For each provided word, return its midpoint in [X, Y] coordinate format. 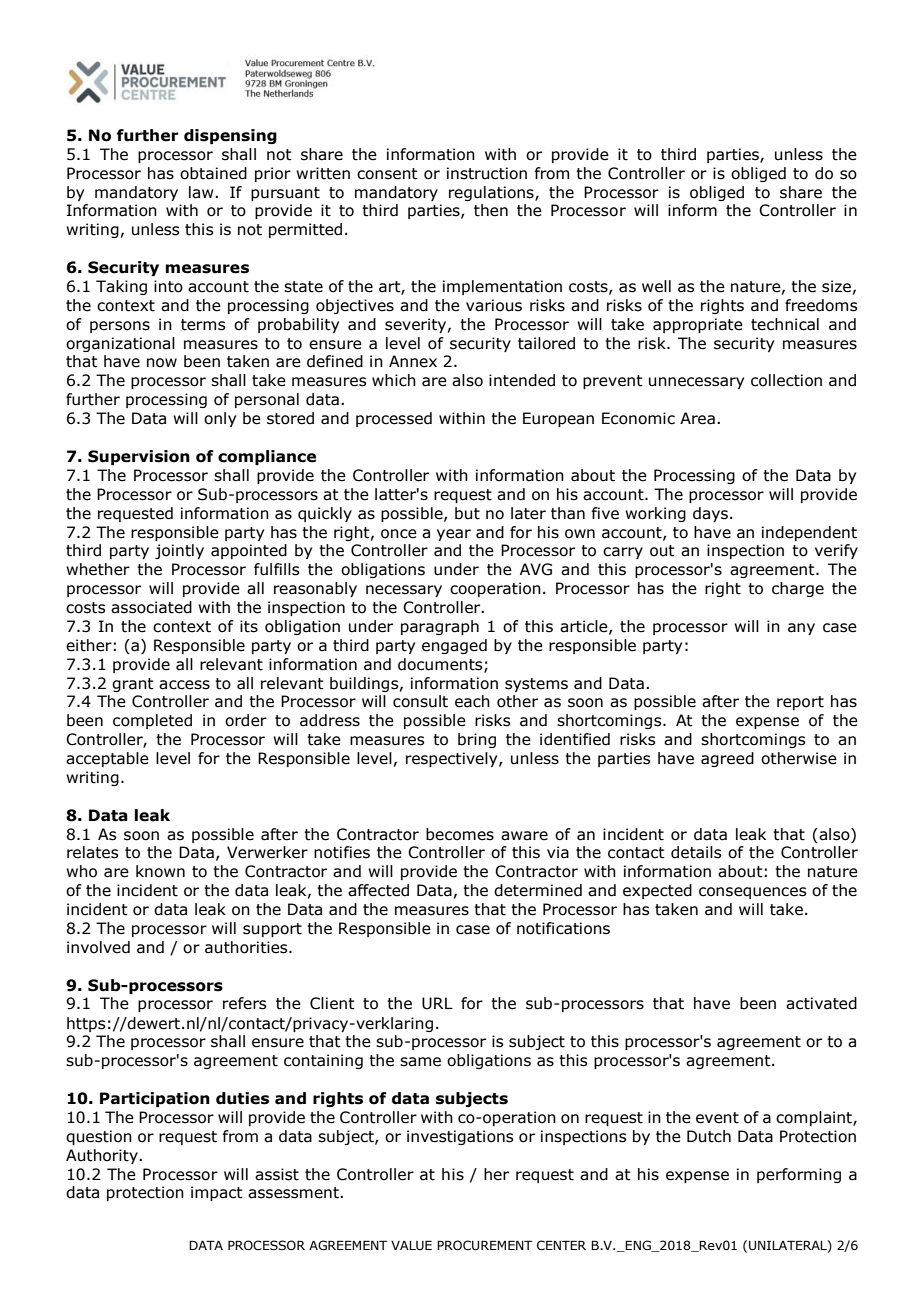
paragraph [440, 627]
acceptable [107, 759]
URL [437, 1003]
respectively [453, 759]
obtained [213, 173]
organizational [120, 344]
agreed [727, 759]
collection [786, 380]
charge [798, 589]
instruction [487, 173]
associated [151, 607]
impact [217, 1193]
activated [821, 1003]
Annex [413, 361]
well [656, 286]
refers [244, 1003]
